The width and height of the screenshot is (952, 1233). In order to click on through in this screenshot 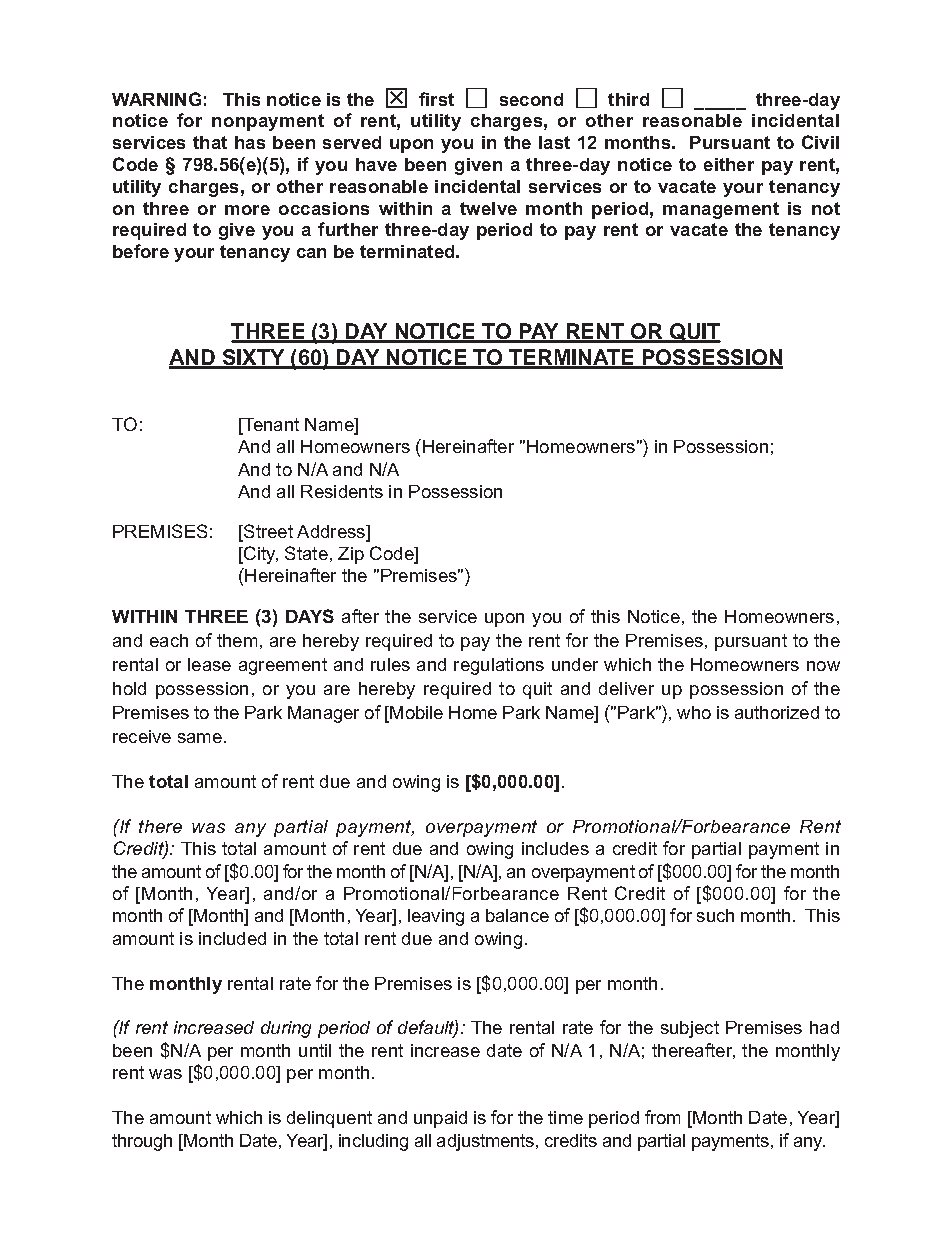, I will do `click(142, 1142)`.
